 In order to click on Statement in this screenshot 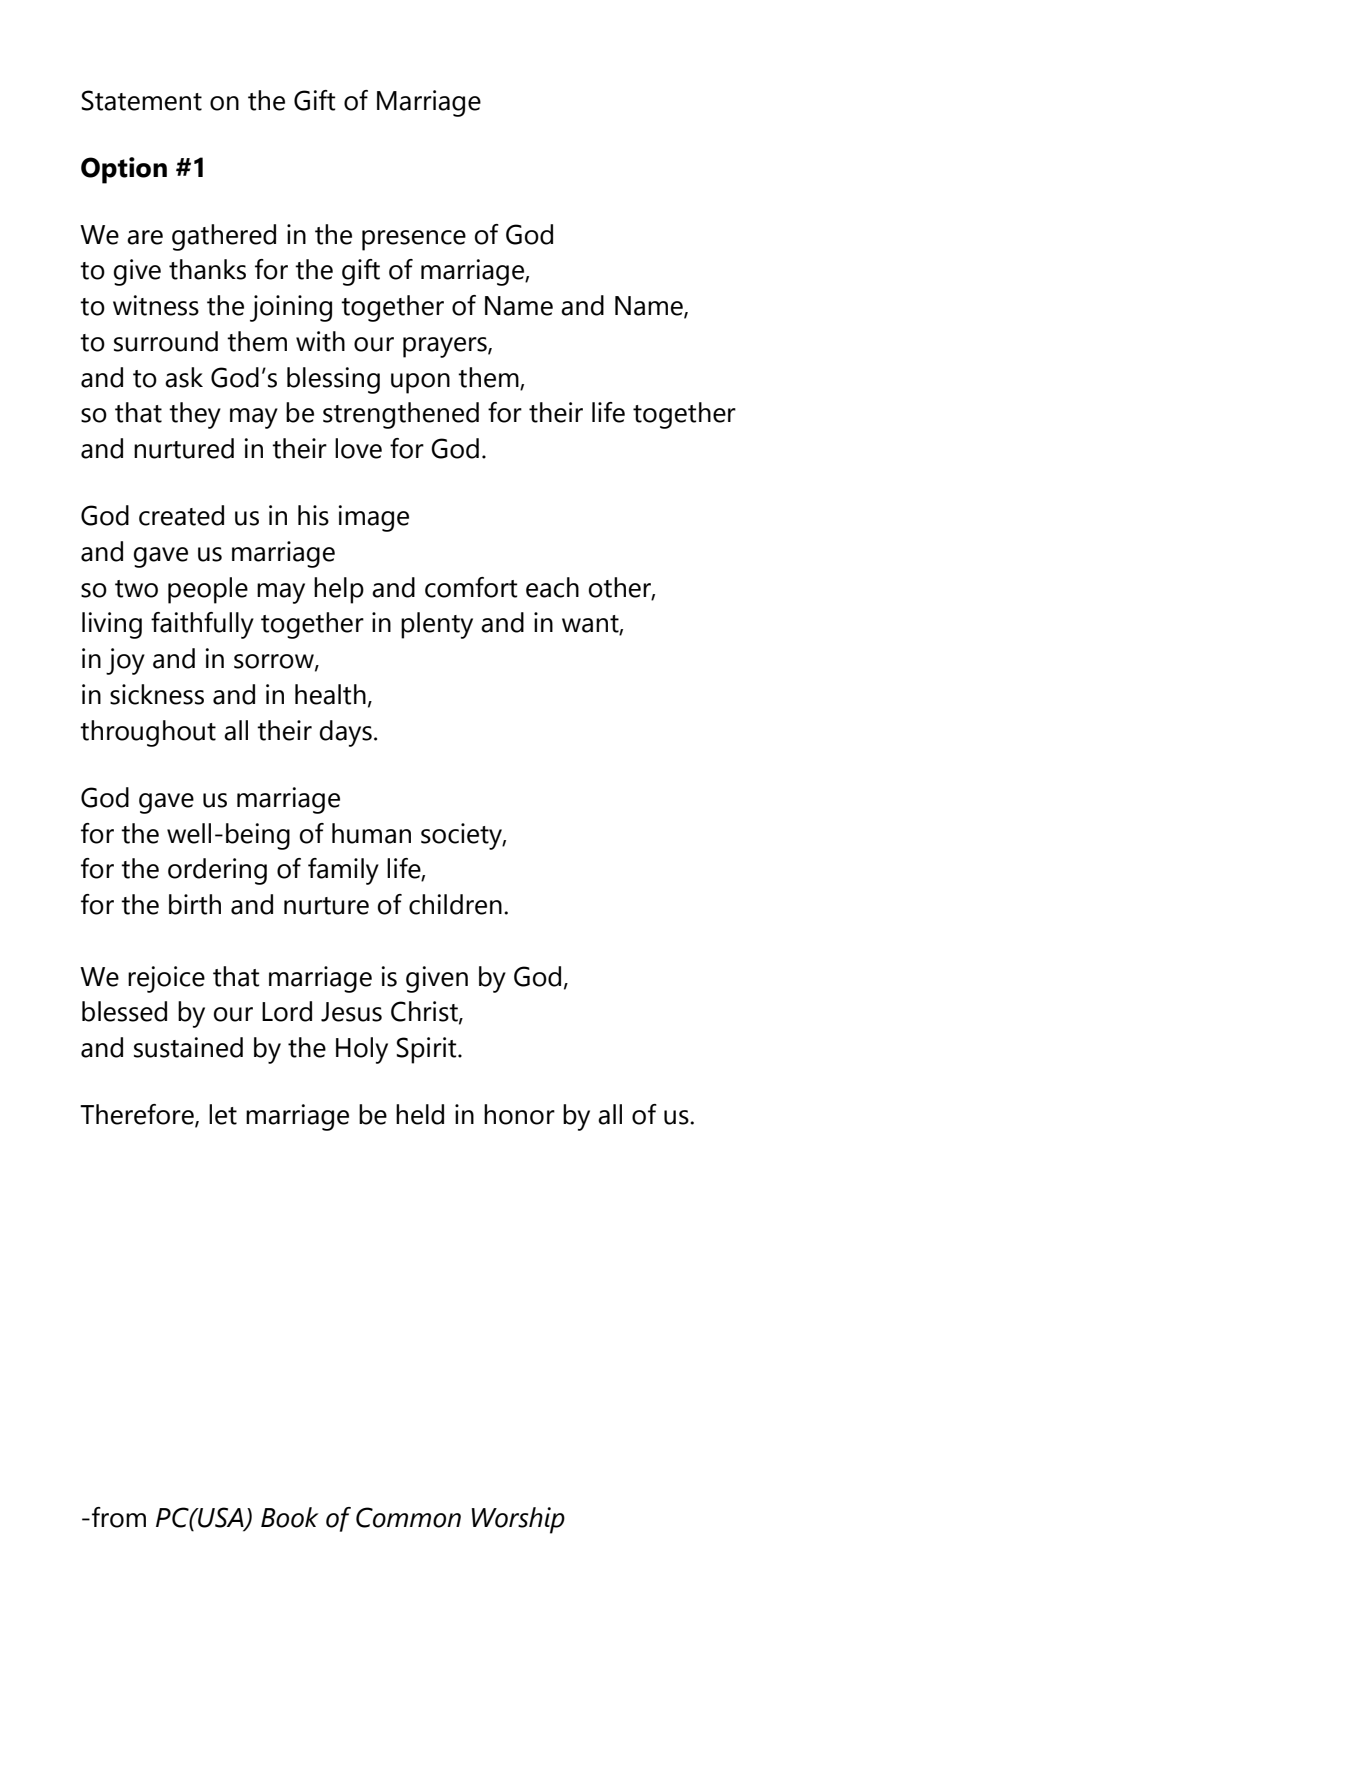, I will do `click(141, 100)`.
